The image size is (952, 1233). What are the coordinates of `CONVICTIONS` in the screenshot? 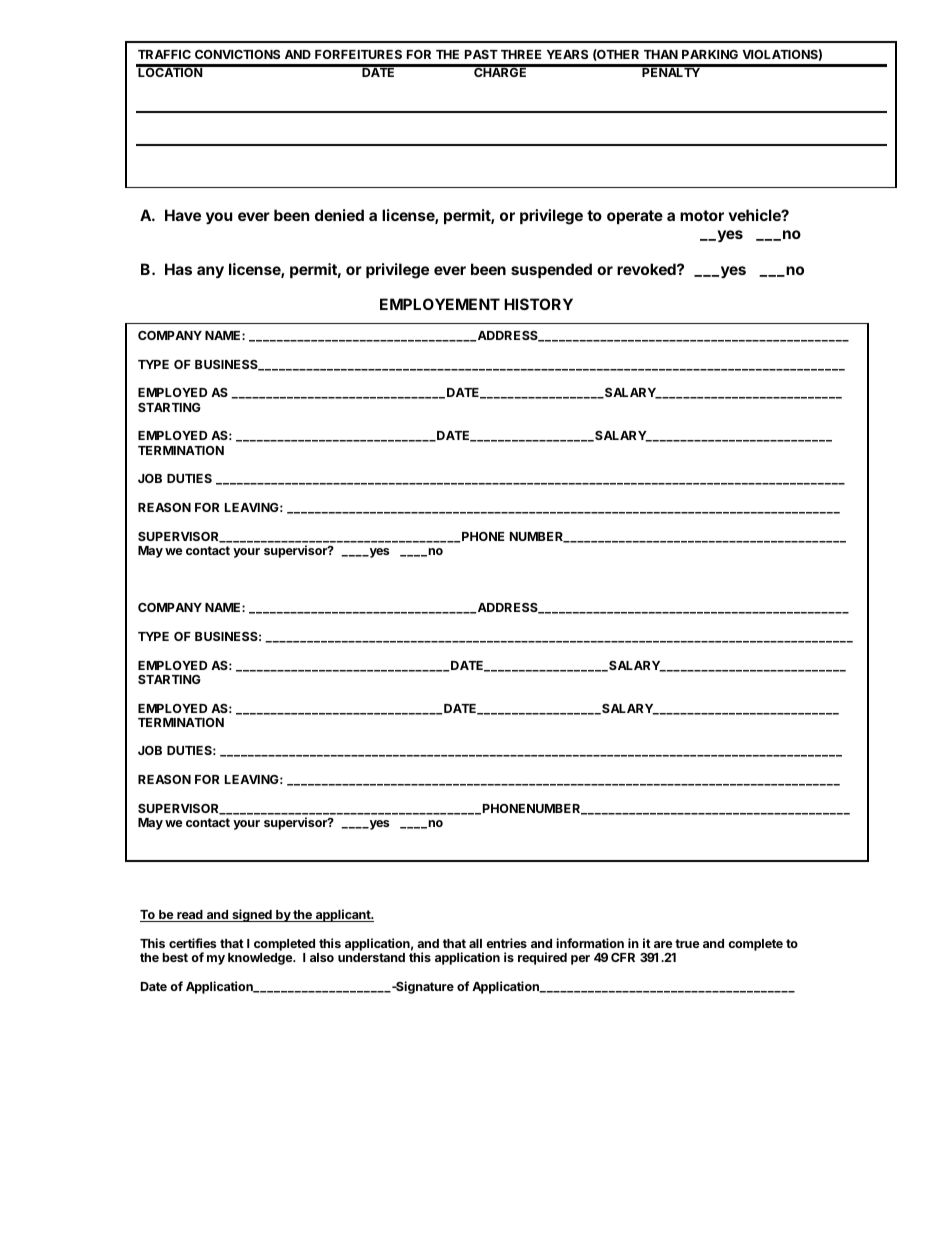 It's located at (237, 54).
